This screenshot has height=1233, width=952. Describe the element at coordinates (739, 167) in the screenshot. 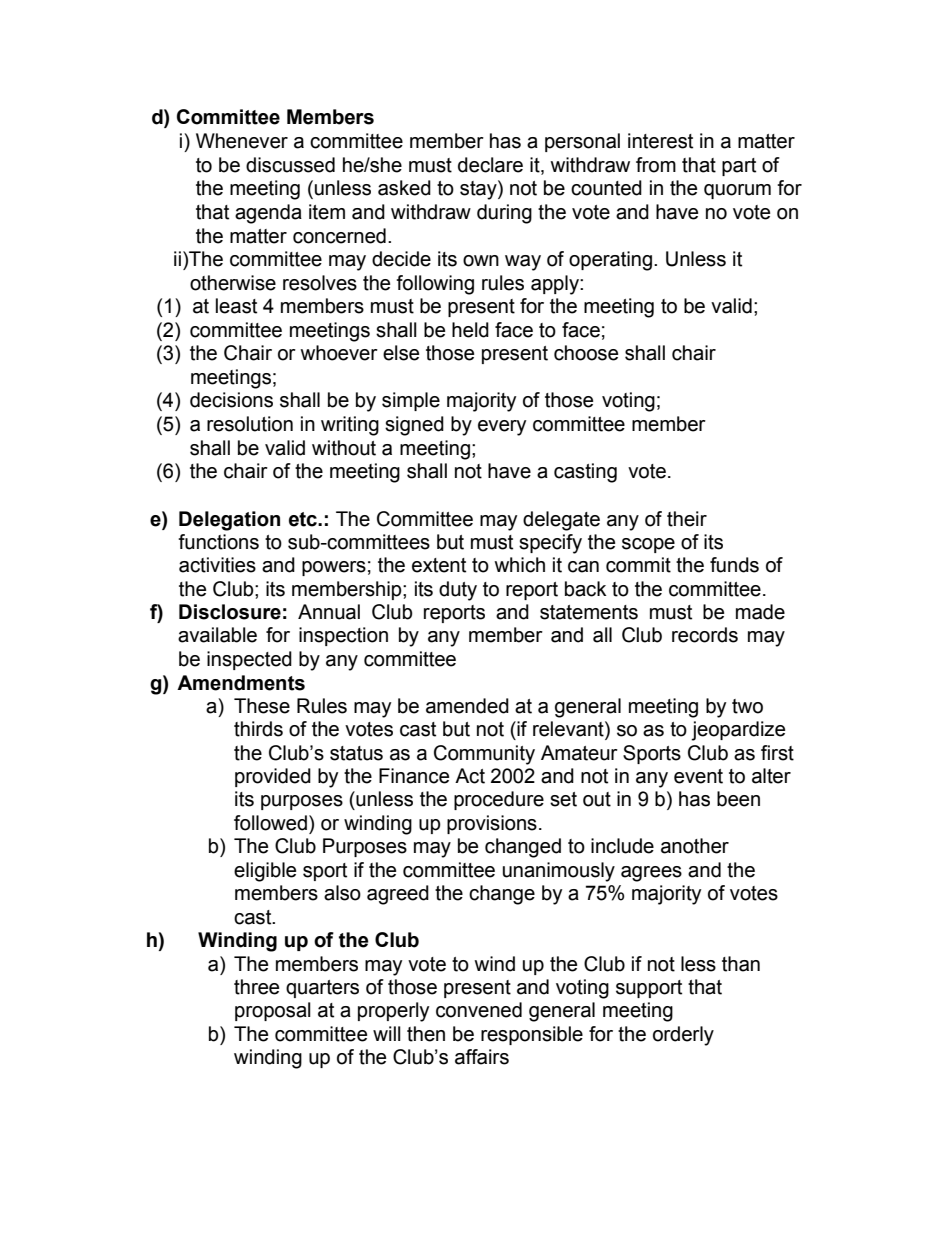

I see `part` at that location.
